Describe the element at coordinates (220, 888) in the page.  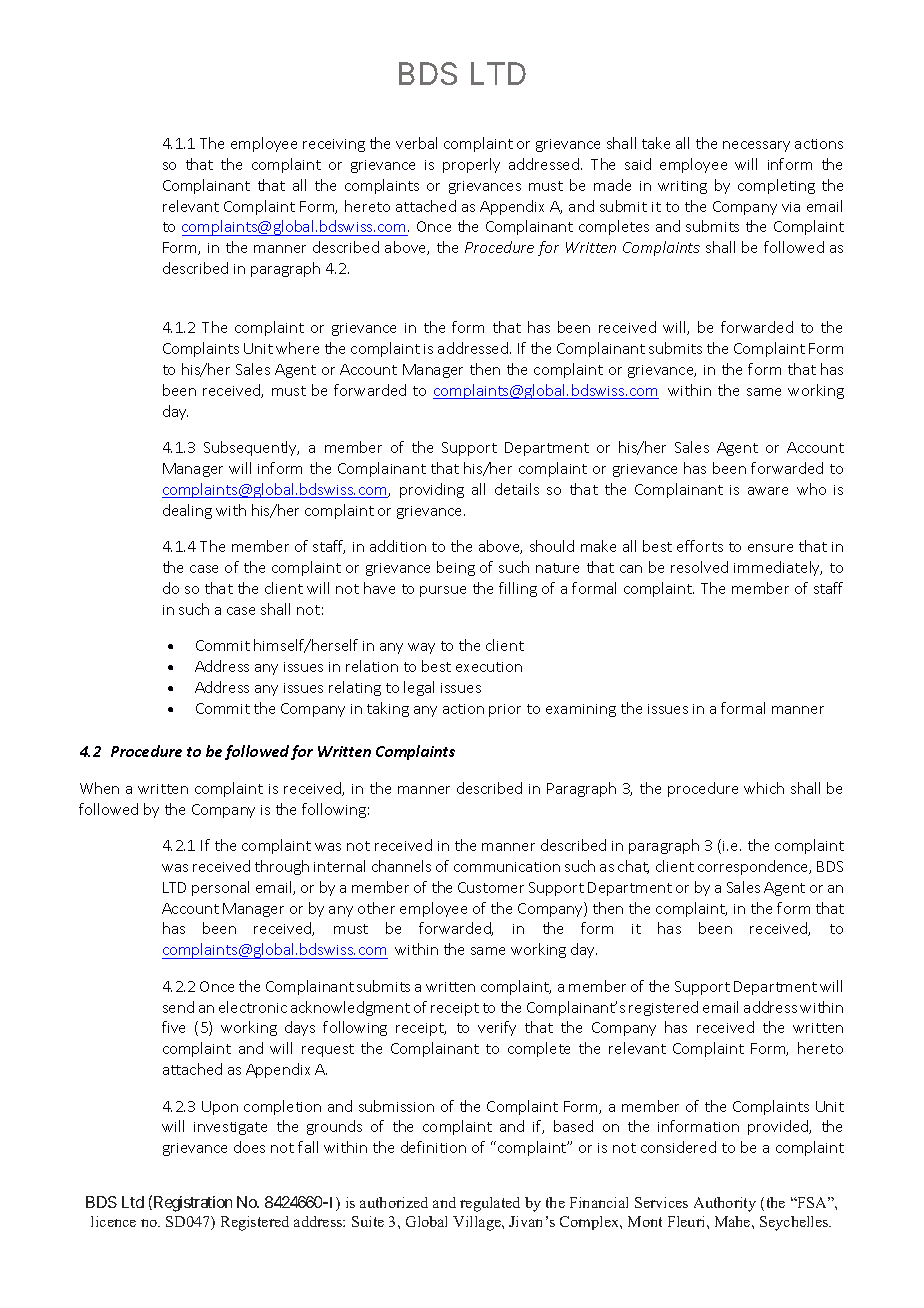
I see `personal` at that location.
